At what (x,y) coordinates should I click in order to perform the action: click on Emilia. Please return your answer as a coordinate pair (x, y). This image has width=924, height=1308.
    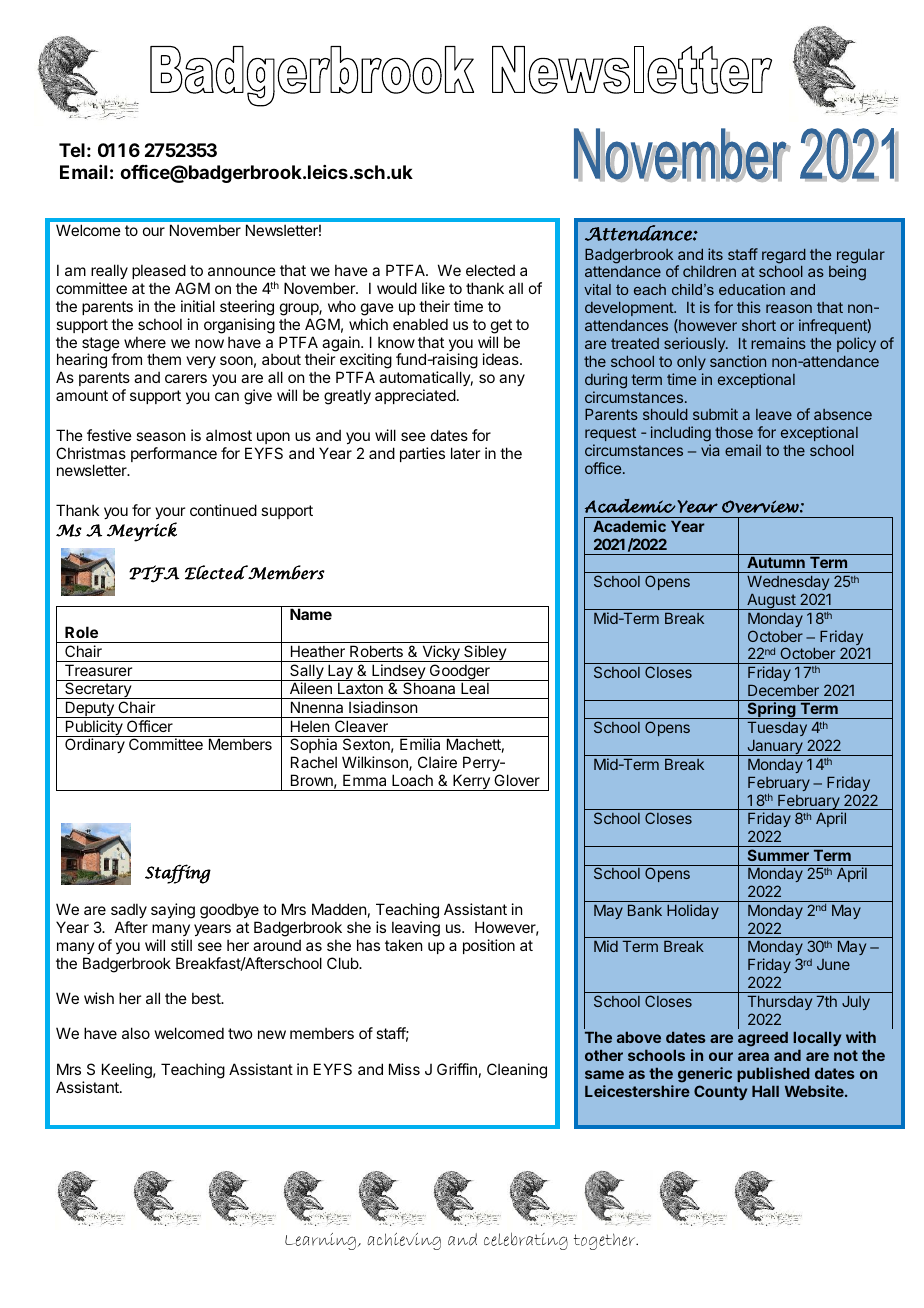
    Looking at the image, I should click on (420, 744).
